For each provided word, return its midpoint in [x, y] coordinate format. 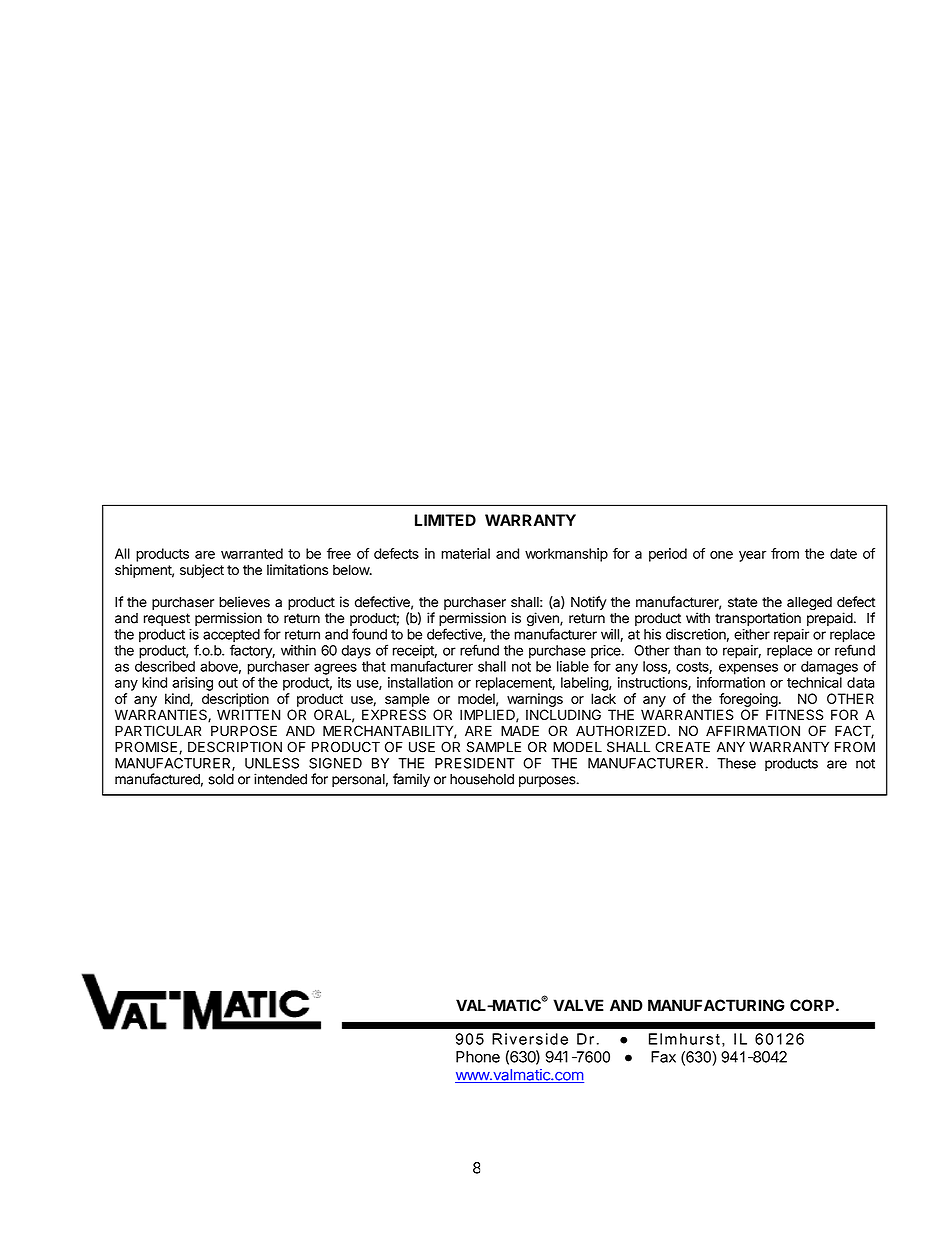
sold [221, 779]
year [752, 556]
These [736, 763]
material [465, 553]
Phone [478, 1057]
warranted [252, 553]
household [482, 779]
